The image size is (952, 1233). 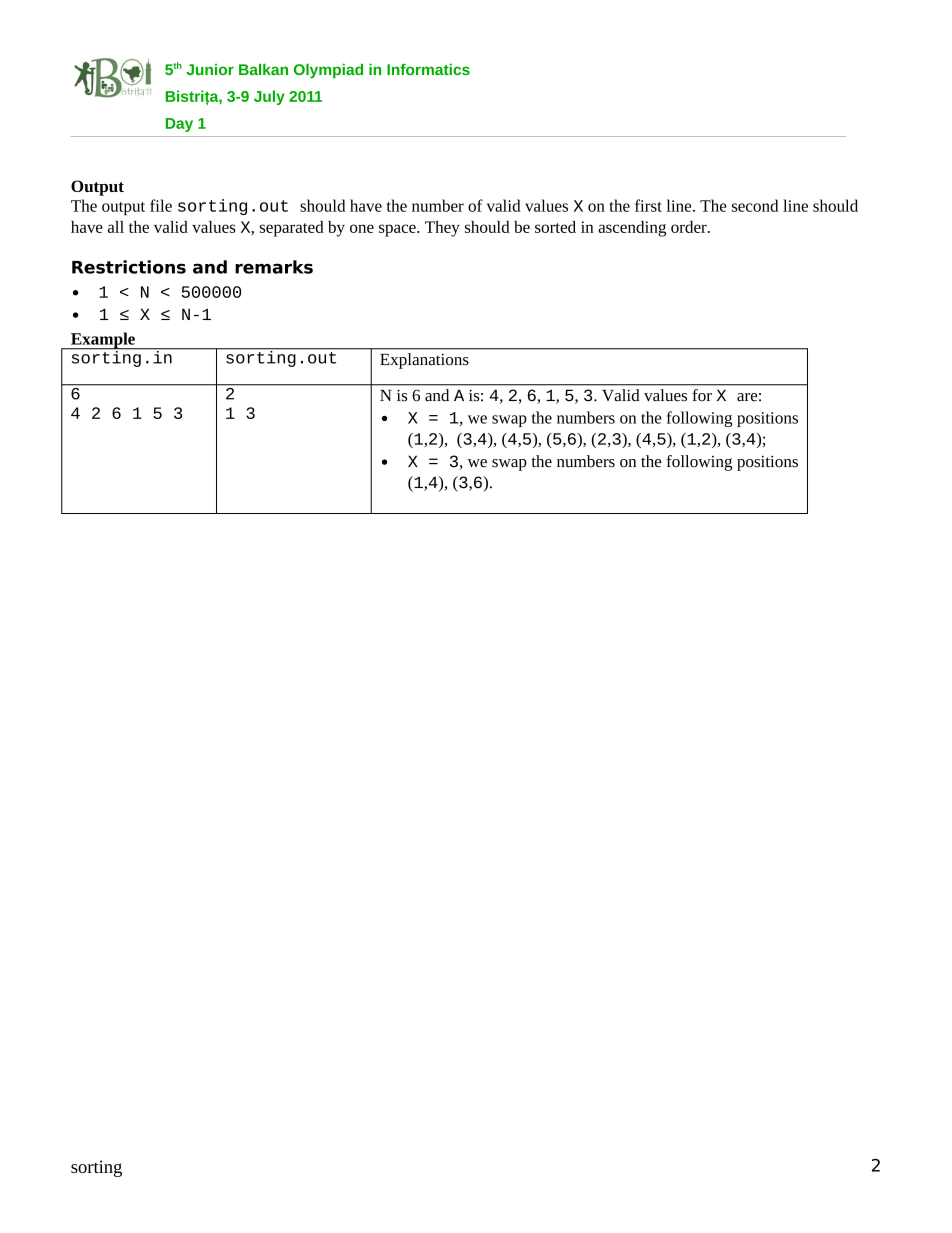 What do you see at coordinates (442, 229) in the document?
I see `They` at bounding box center [442, 229].
